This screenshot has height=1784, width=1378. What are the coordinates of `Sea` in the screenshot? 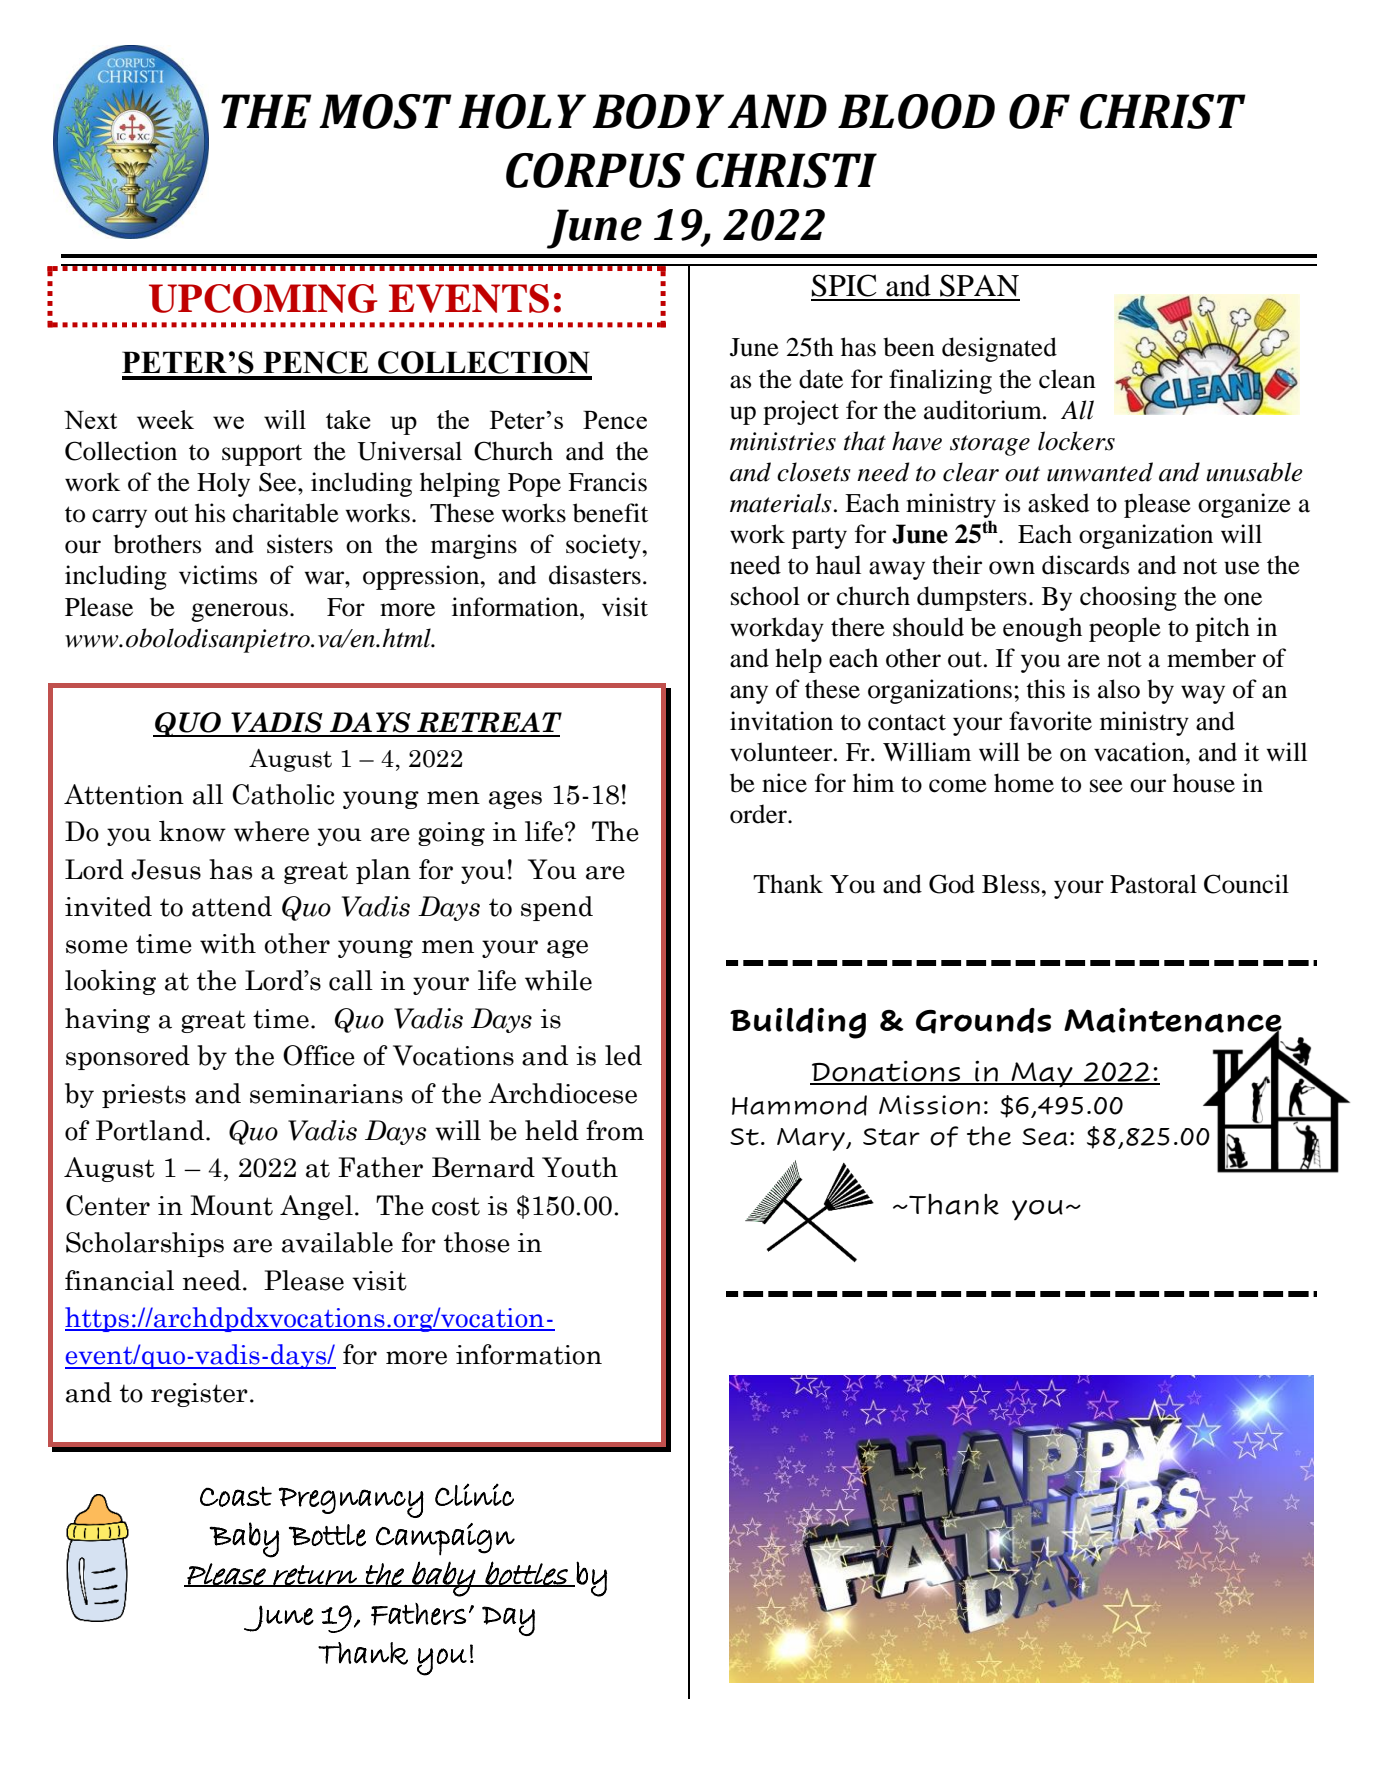 It's located at (1045, 1137).
